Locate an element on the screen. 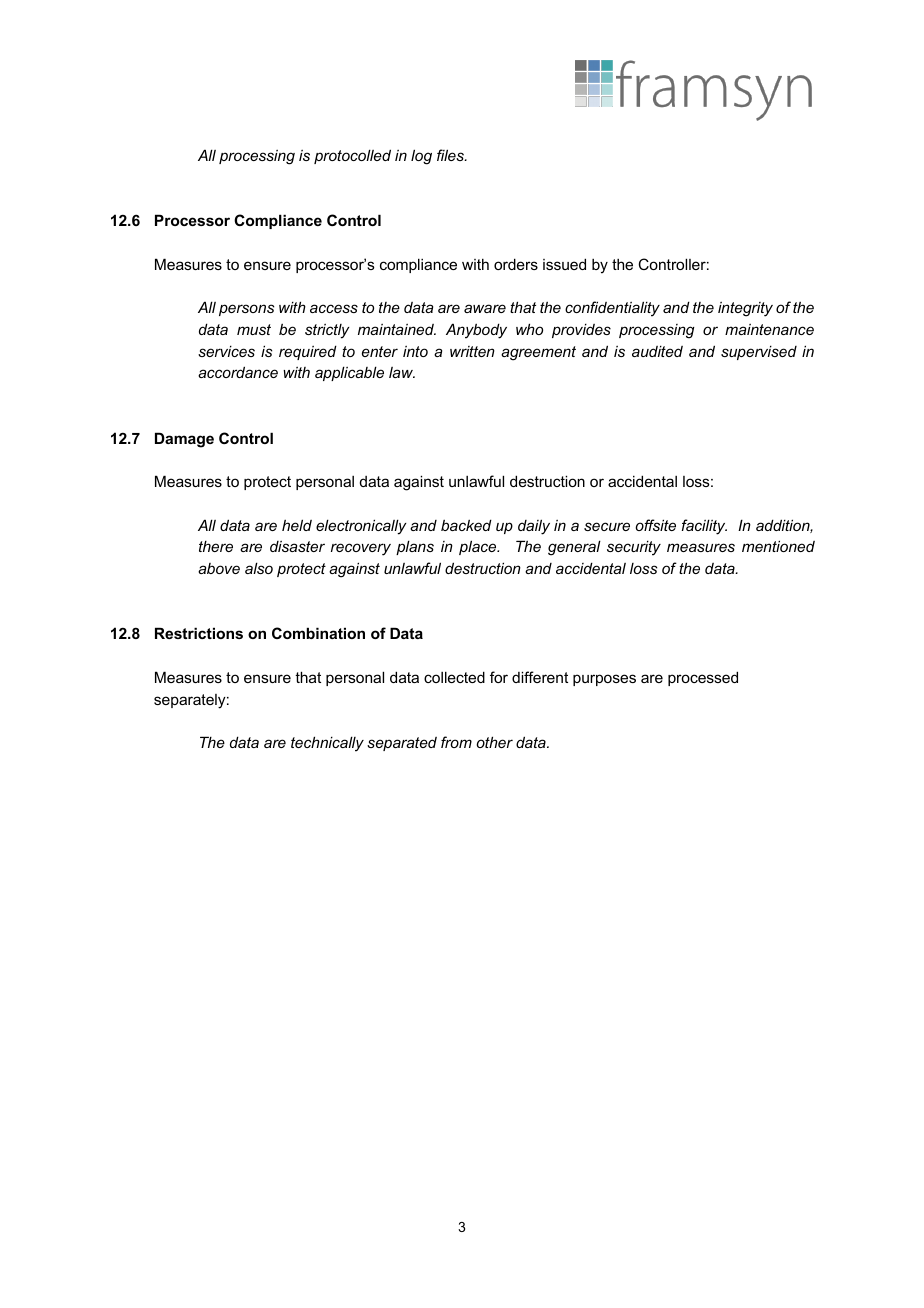 The width and height of the screenshot is (924, 1308). backed is located at coordinates (466, 525).
